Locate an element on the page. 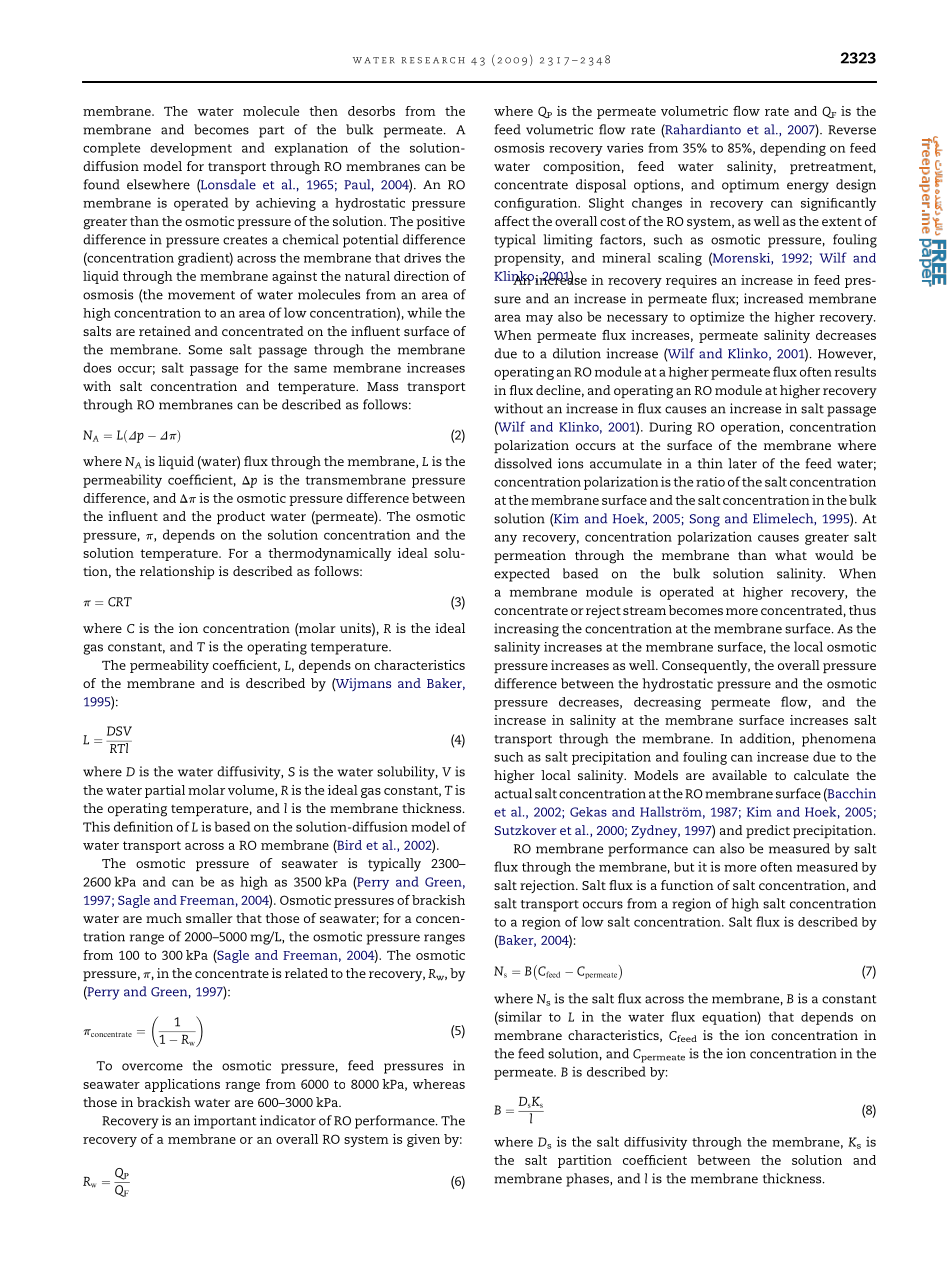 This document has width=952, height=1270. development is located at coordinates (191, 149).
